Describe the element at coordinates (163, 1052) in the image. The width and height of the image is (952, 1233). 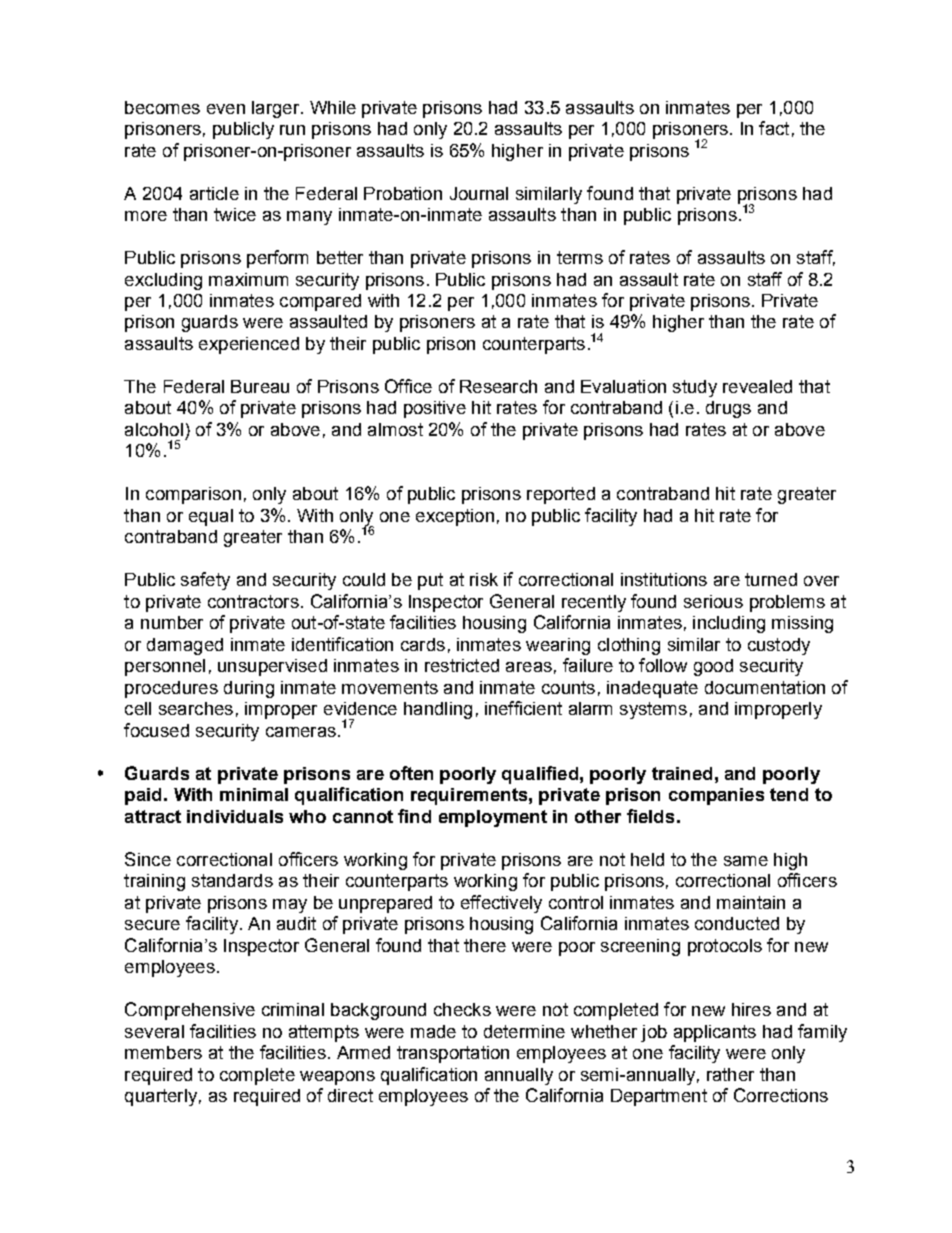
I see `members` at that location.
